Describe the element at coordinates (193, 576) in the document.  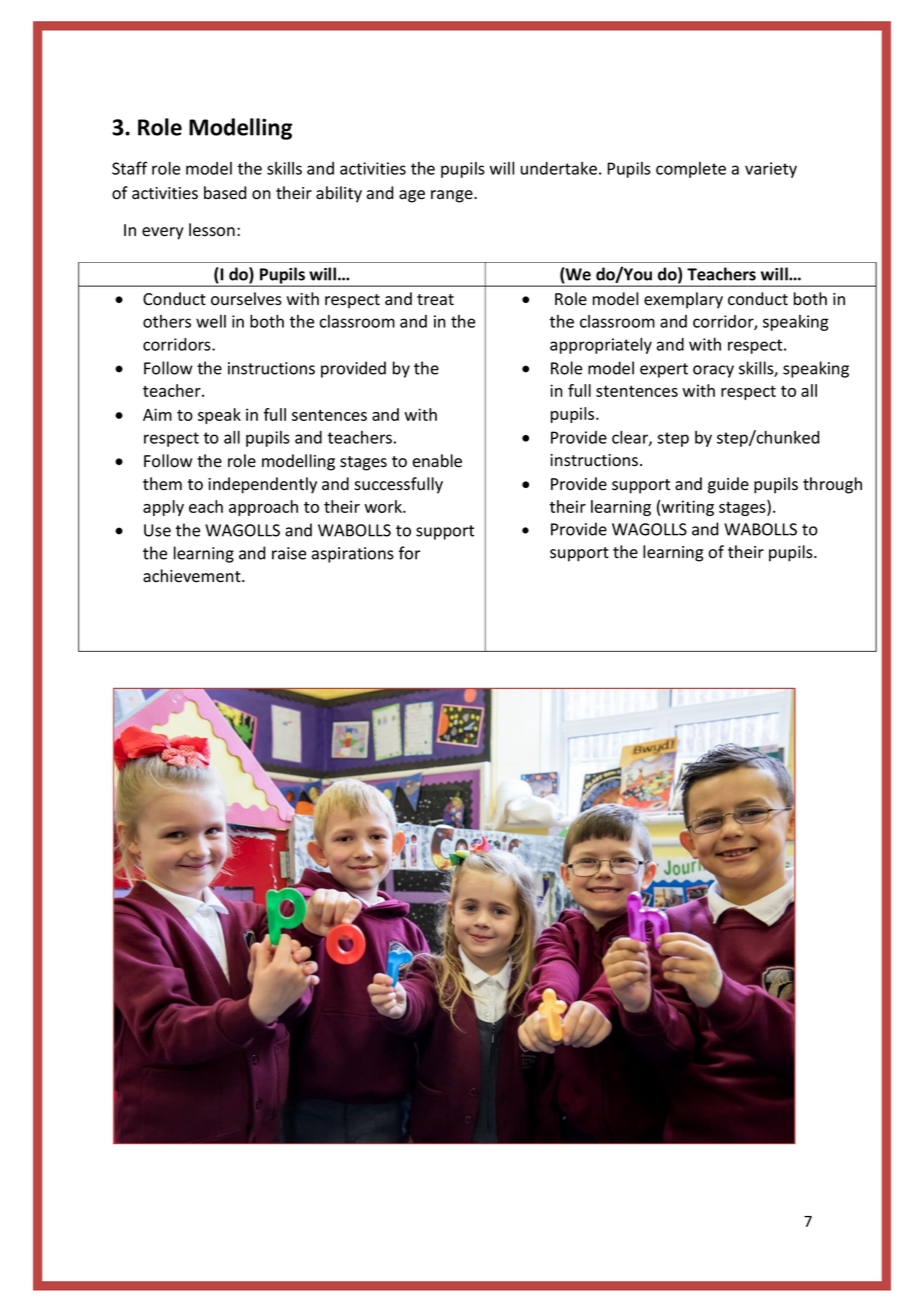
I see `achievement` at that location.
